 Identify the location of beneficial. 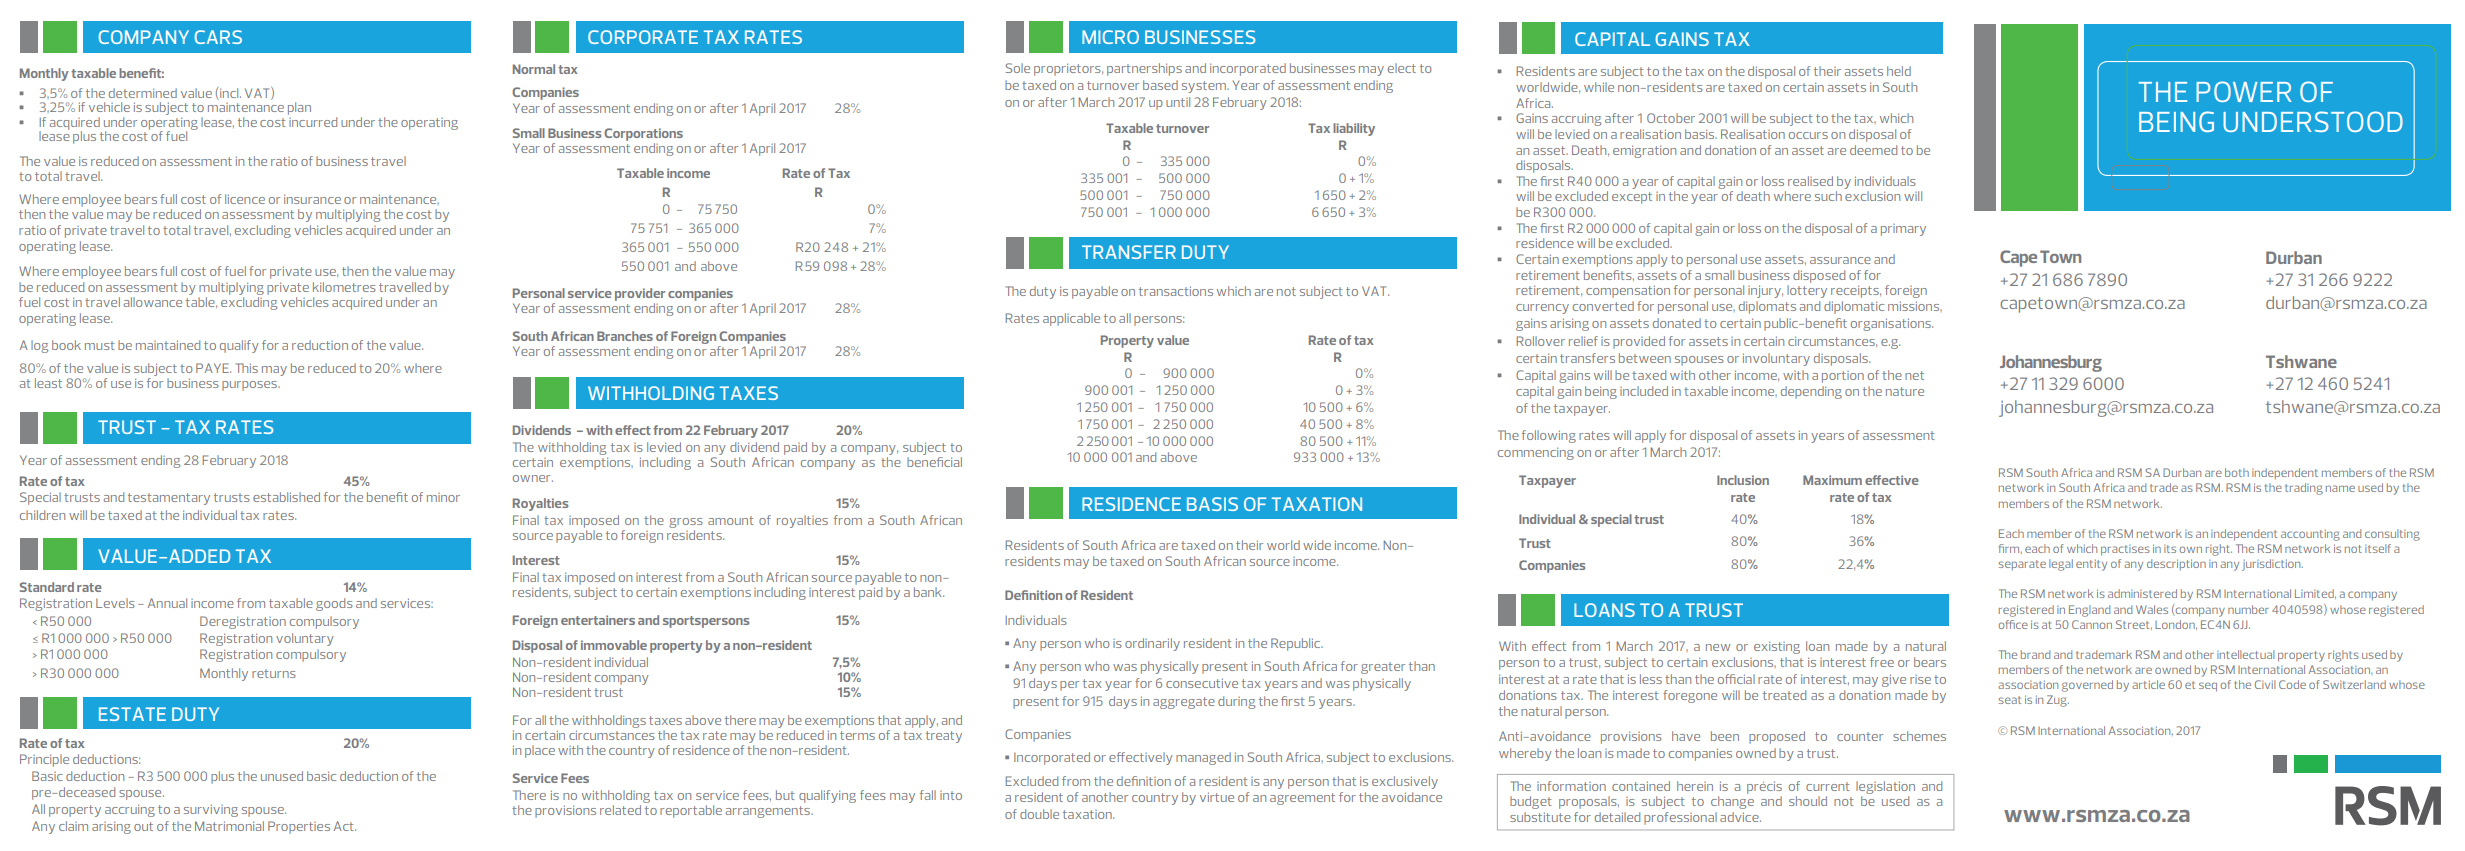
(934, 462).
